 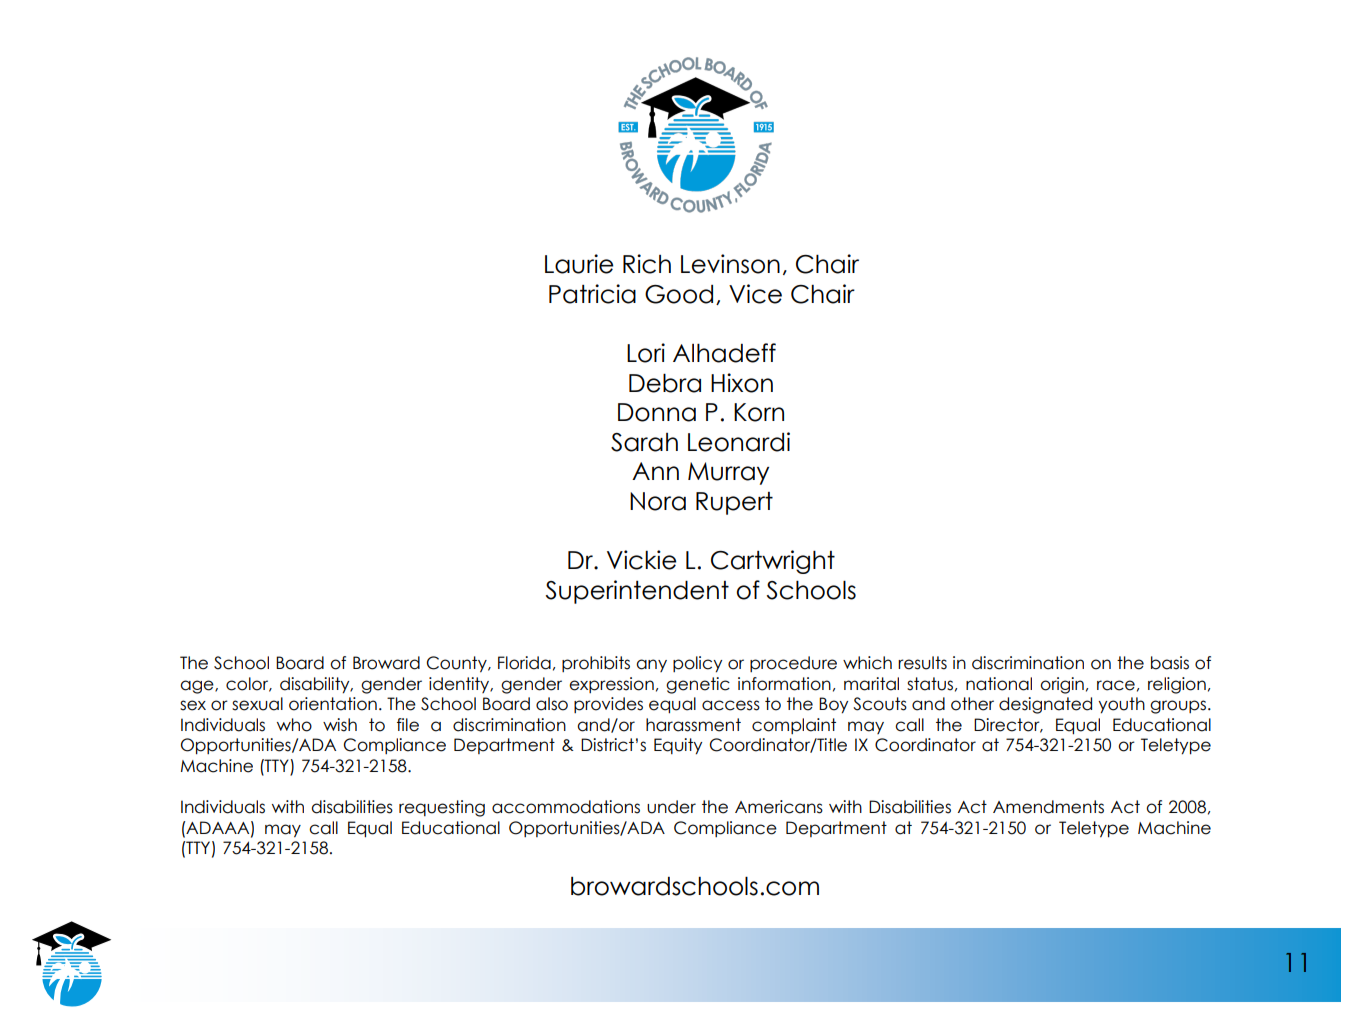 What do you see at coordinates (579, 264) in the screenshot?
I see `Laurie` at bounding box center [579, 264].
